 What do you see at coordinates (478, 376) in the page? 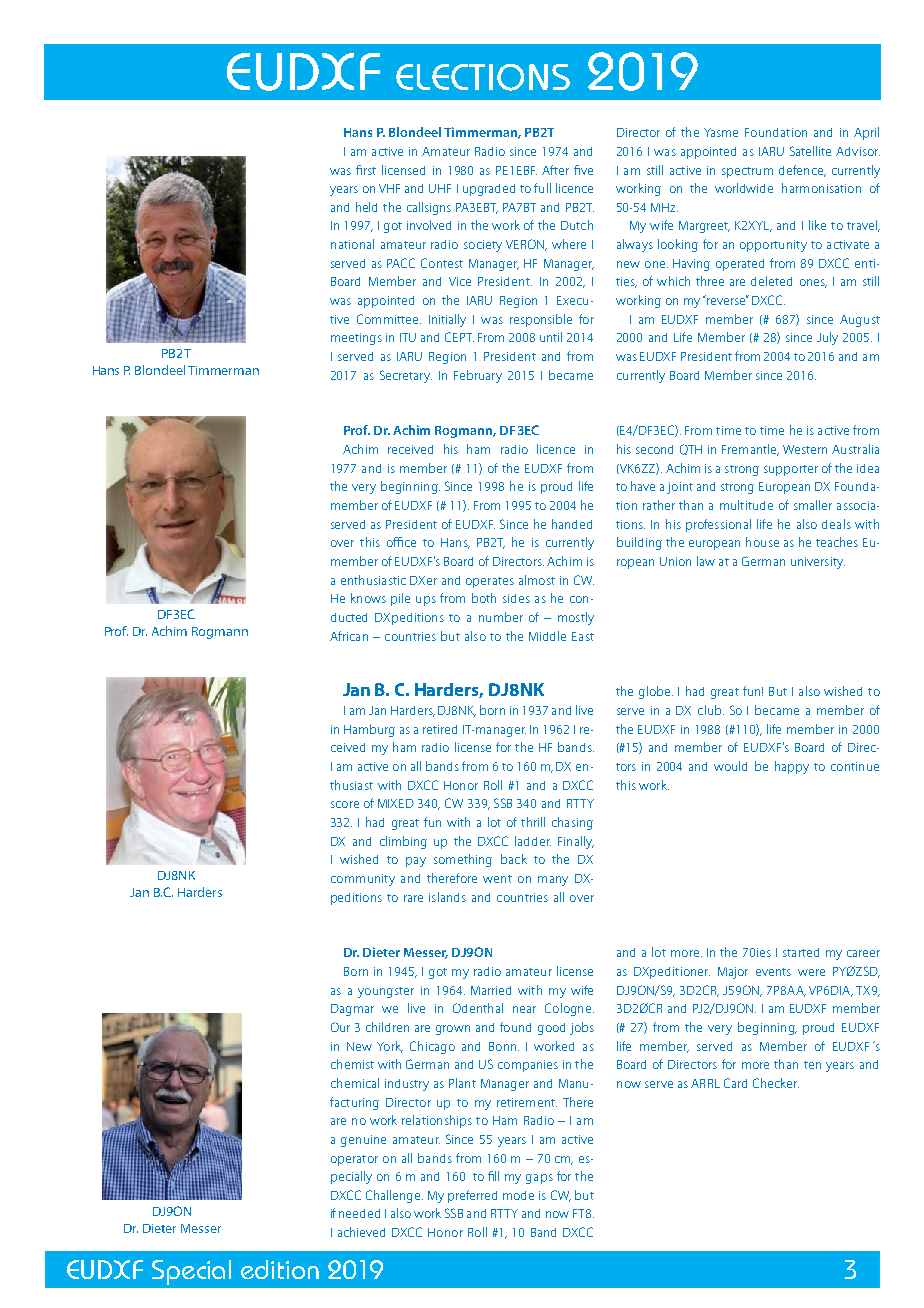
I see `February` at bounding box center [478, 376].
